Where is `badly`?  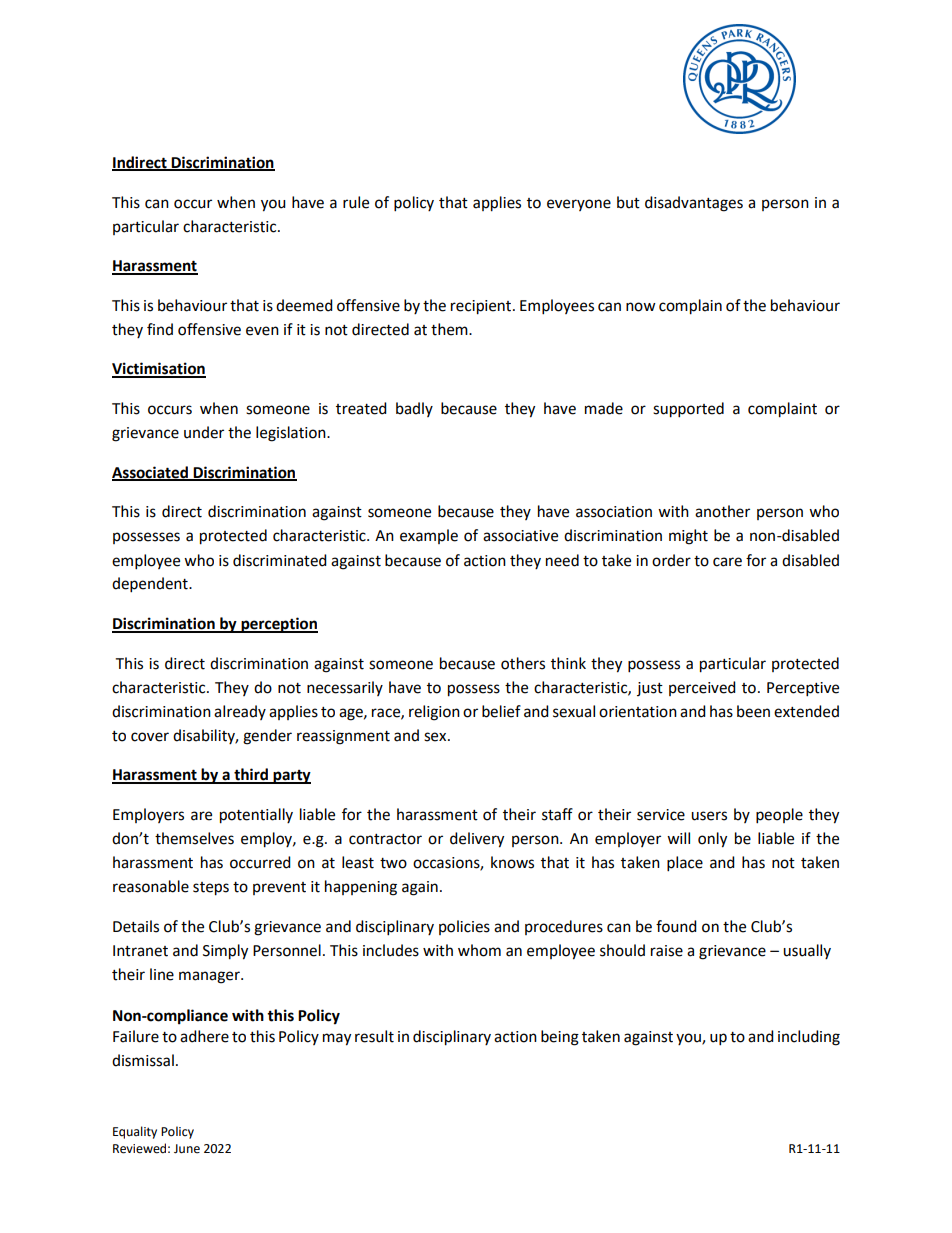
badly is located at coordinates (414, 409).
